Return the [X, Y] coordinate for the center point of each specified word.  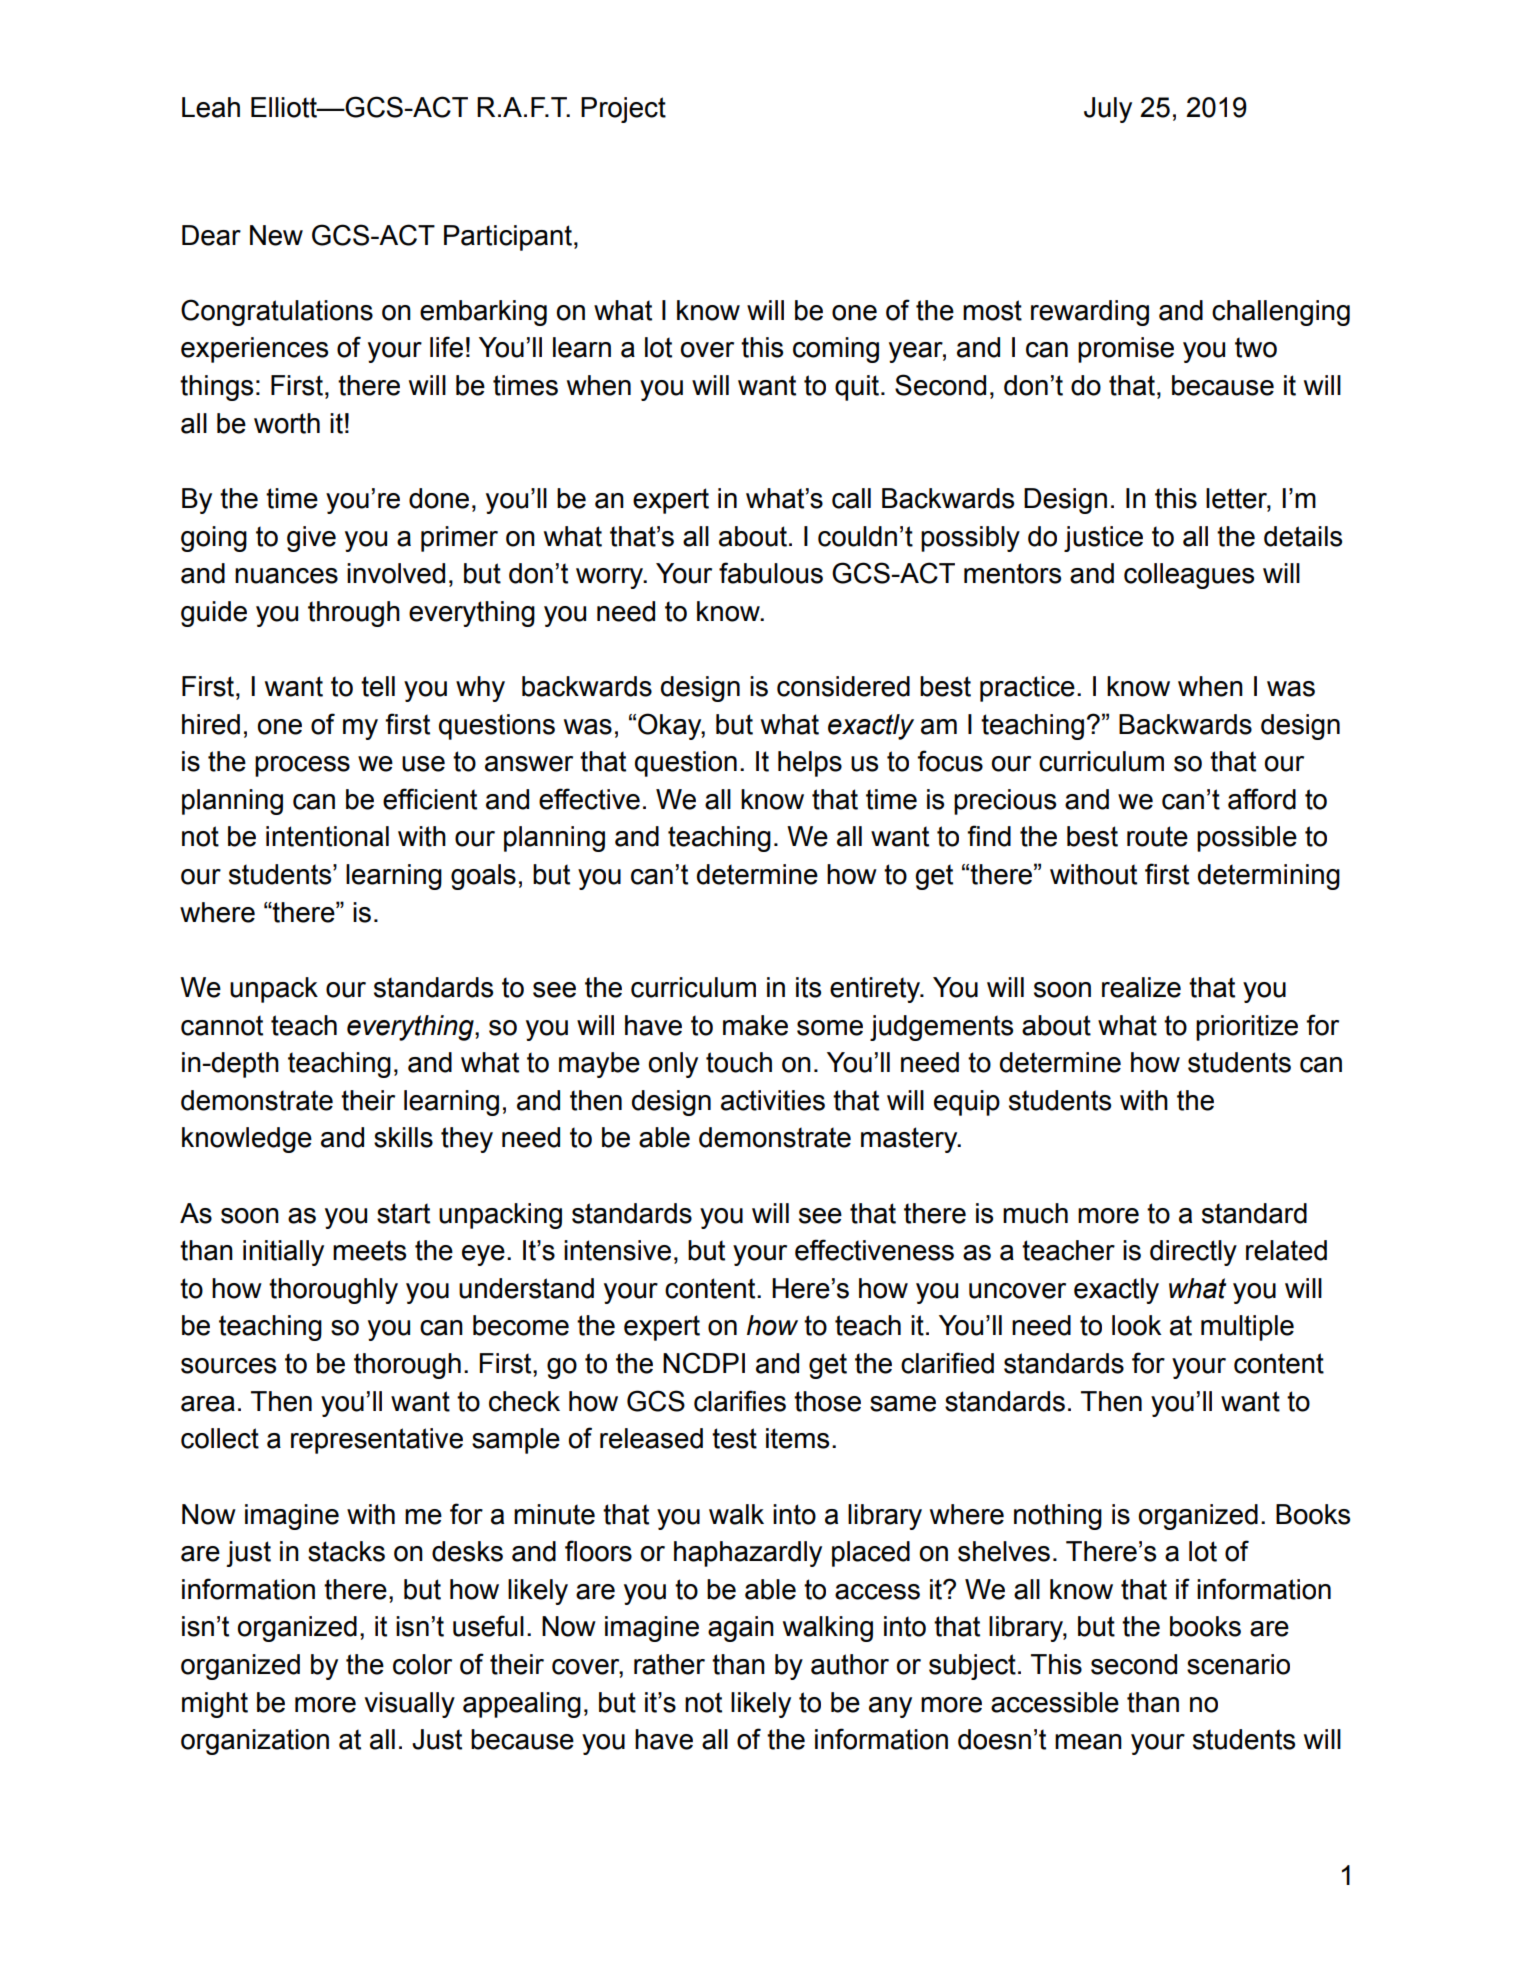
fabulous [771, 573]
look [1136, 1325]
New [276, 235]
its [808, 987]
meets [369, 1250]
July [1108, 110]
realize [1141, 987]
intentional [327, 836]
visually [410, 1705]
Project [623, 110]
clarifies [740, 1401]
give [311, 539]
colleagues [1189, 576]
